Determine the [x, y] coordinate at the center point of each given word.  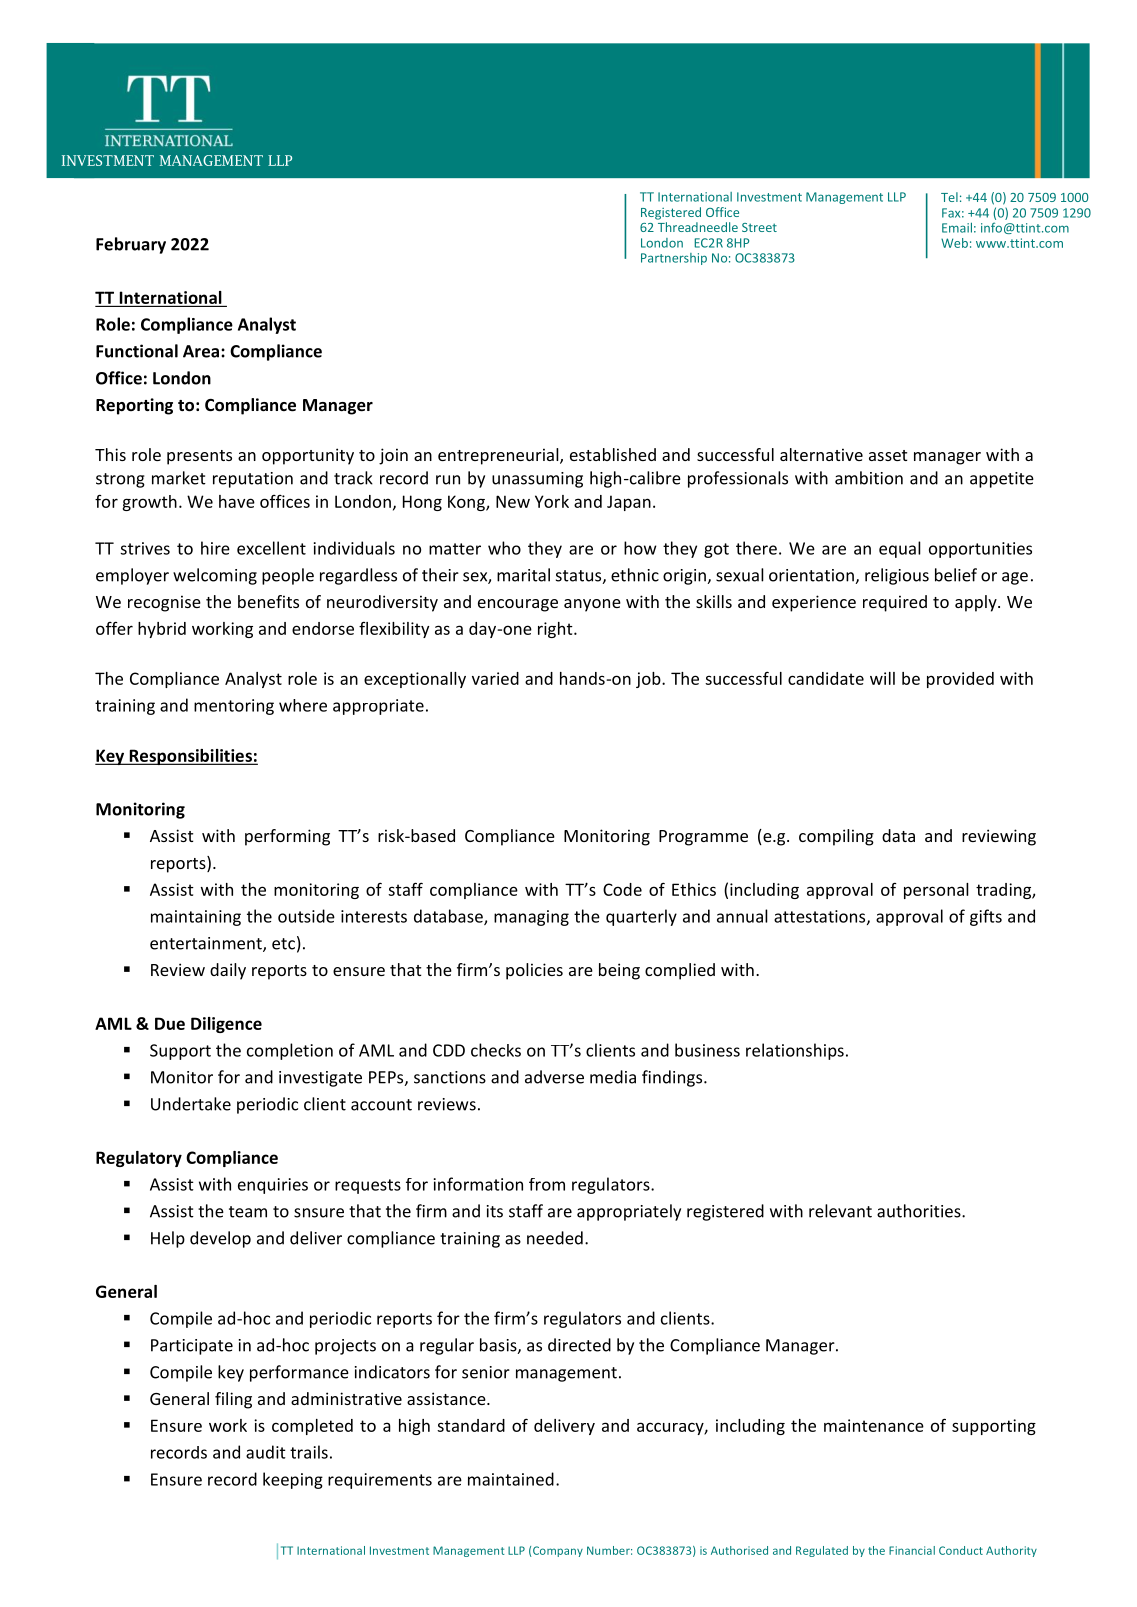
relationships [795, 1051]
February [131, 245]
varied [495, 678]
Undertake [191, 1104]
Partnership [674, 259]
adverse [554, 1077]
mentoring [234, 707]
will [882, 678]
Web [954, 243]
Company [558, 1551]
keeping [293, 1480]
